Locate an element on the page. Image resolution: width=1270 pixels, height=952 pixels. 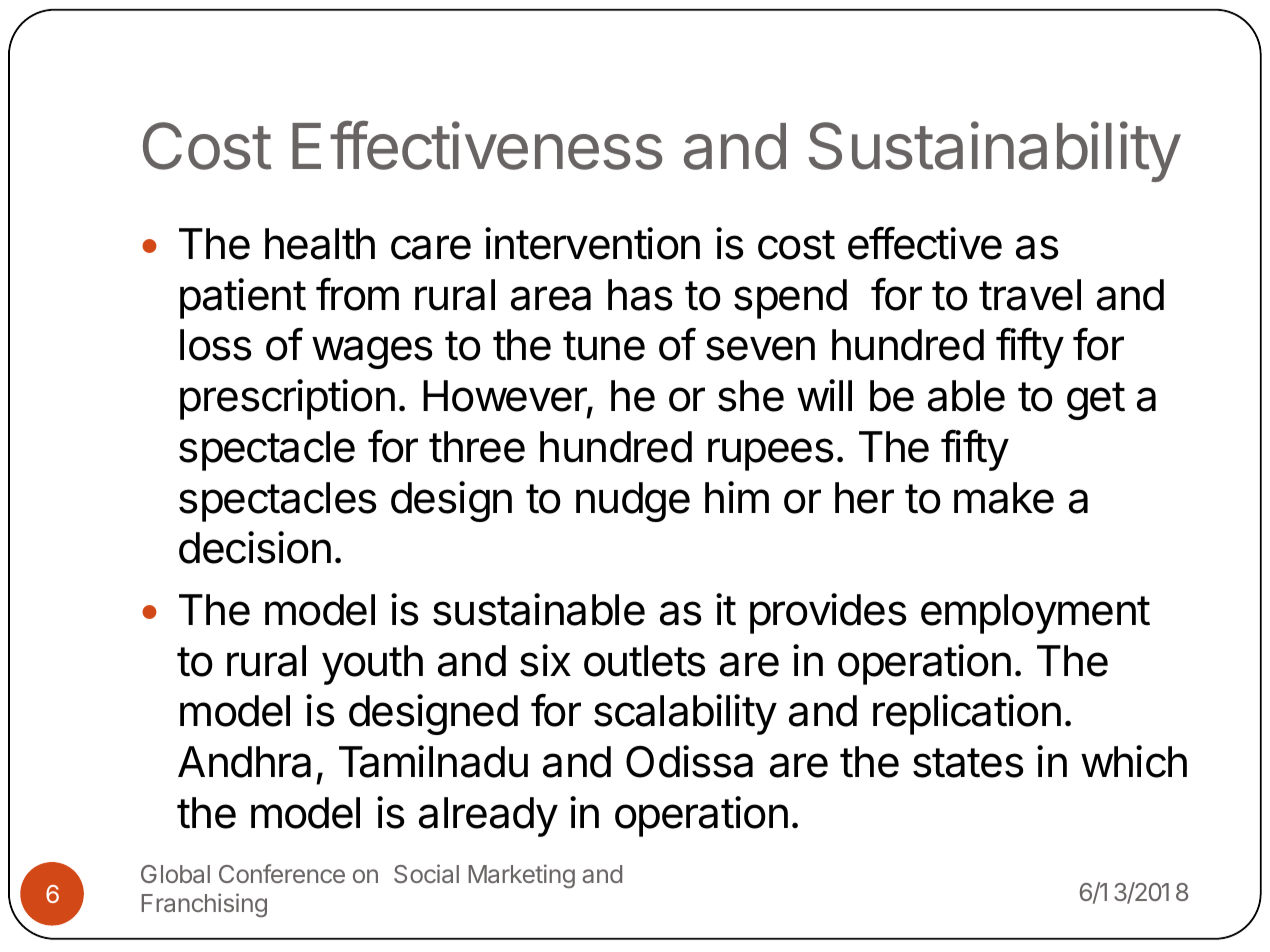
intervention is located at coordinates (592, 243).
